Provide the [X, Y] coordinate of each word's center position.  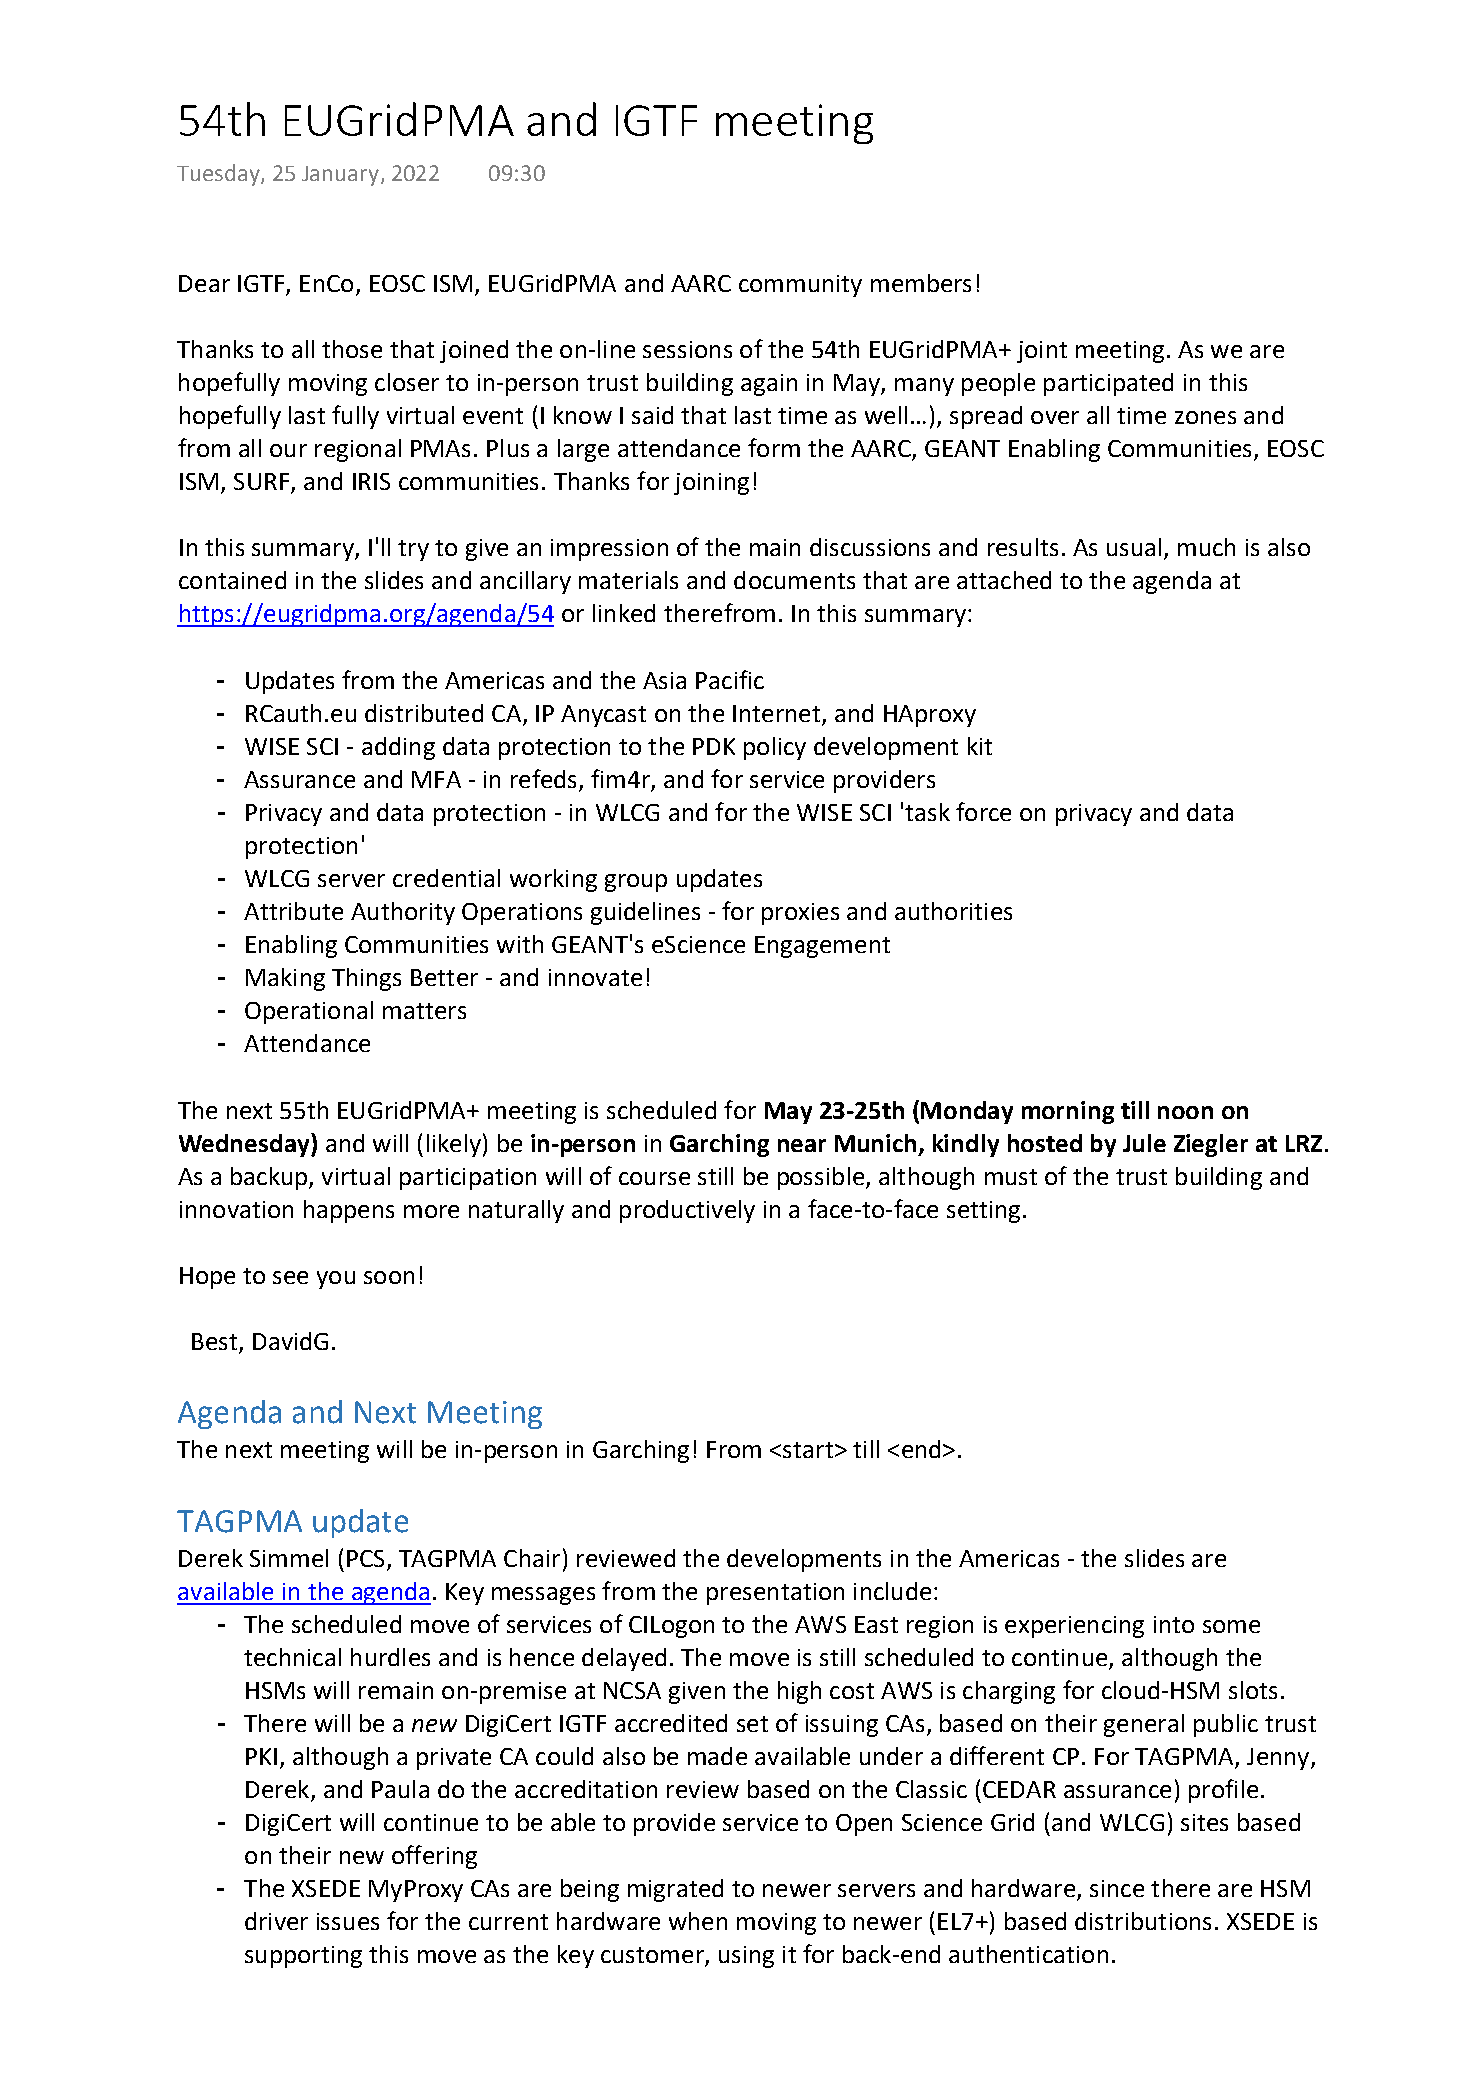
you [336, 1280]
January [342, 176]
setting [983, 1212]
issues [348, 1921]
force [983, 811]
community [800, 286]
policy [775, 748]
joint [1042, 352]
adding [398, 748]
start [808, 1450]
